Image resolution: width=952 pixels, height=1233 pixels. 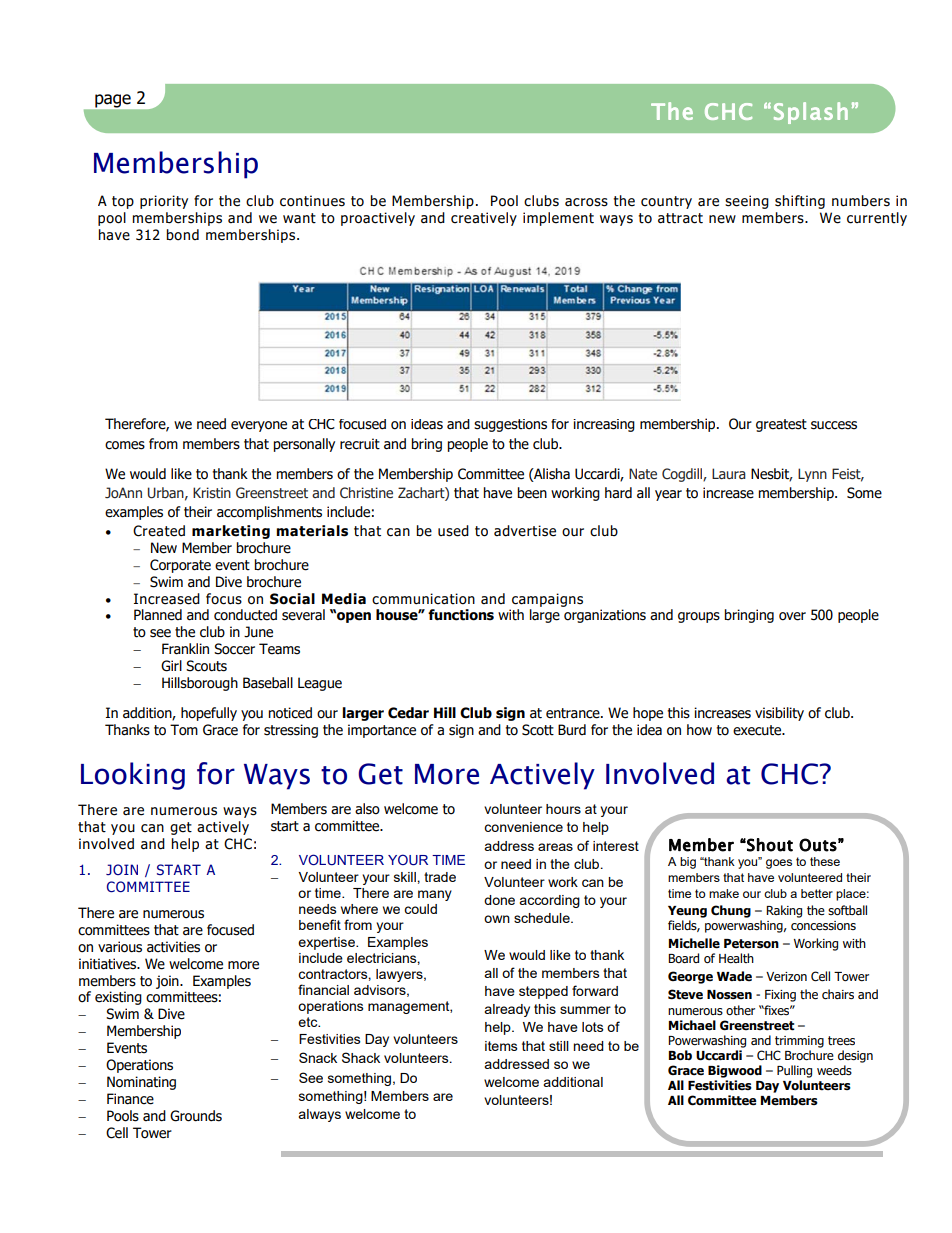 What do you see at coordinates (184, 730) in the image?
I see `Tom` at bounding box center [184, 730].
